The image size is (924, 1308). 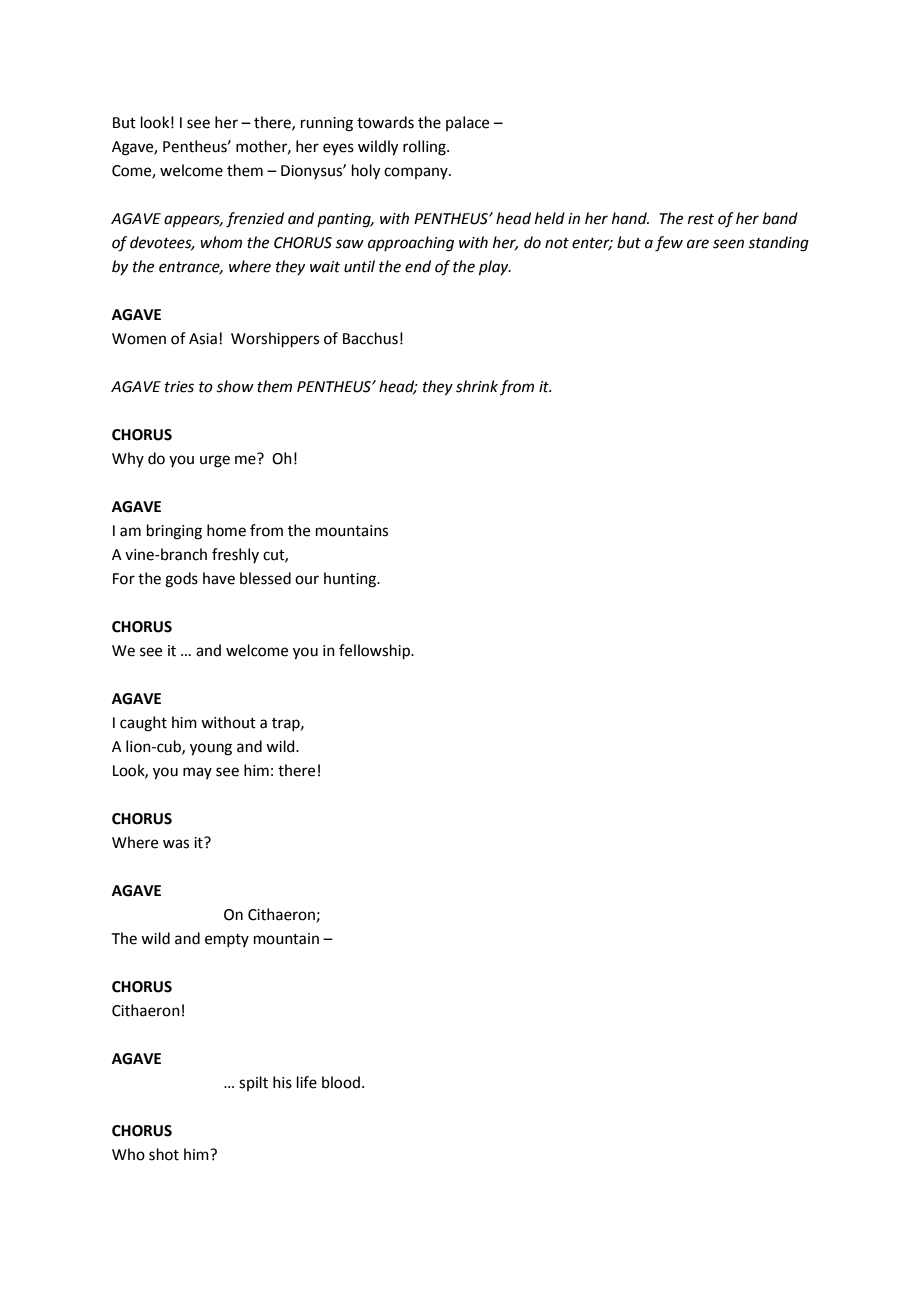 I want to click on his, so click(x=282, y=1082).
